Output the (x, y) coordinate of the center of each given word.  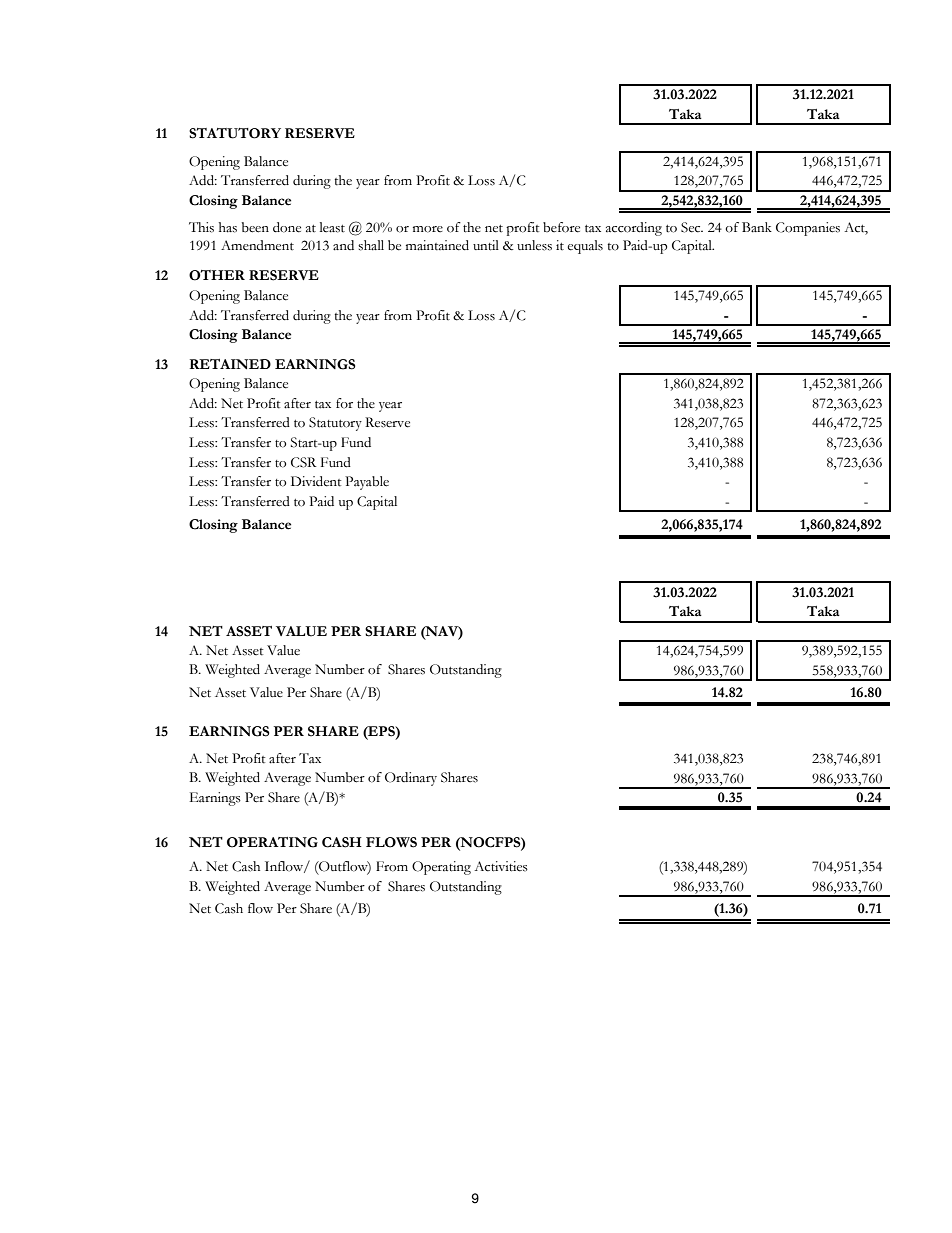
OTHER (217, 275)
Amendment (257, 245)
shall (371, 245)
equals (585, 247)
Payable (367, 483)
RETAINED (230, 364)
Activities (501, 866)
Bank (757, 227)
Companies (808, 229)
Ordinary (411, 779)
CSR (304, 462)
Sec (692, 227)
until (486, 245)
